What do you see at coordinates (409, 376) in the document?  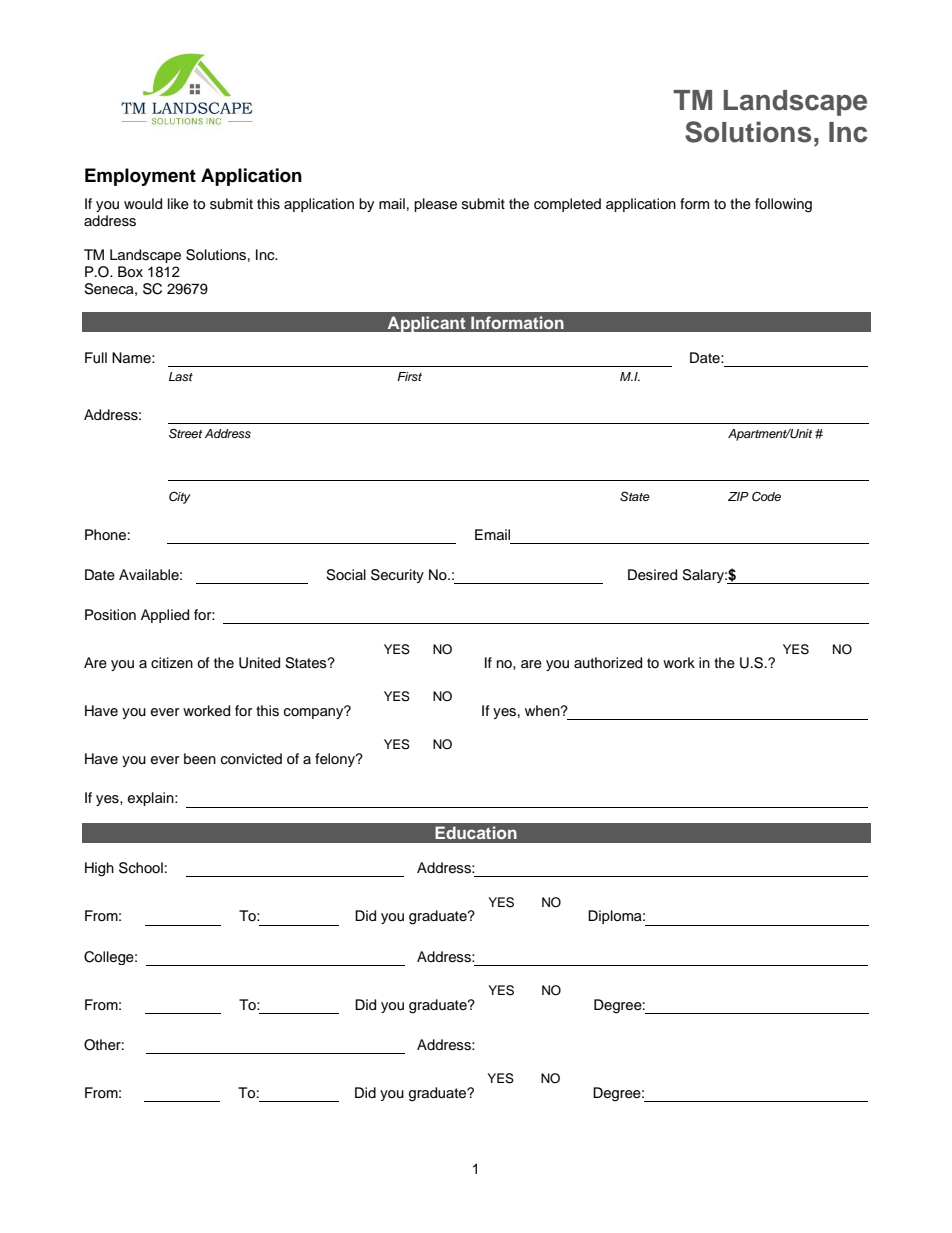 I see `First` at bounding box center [409, 376].
